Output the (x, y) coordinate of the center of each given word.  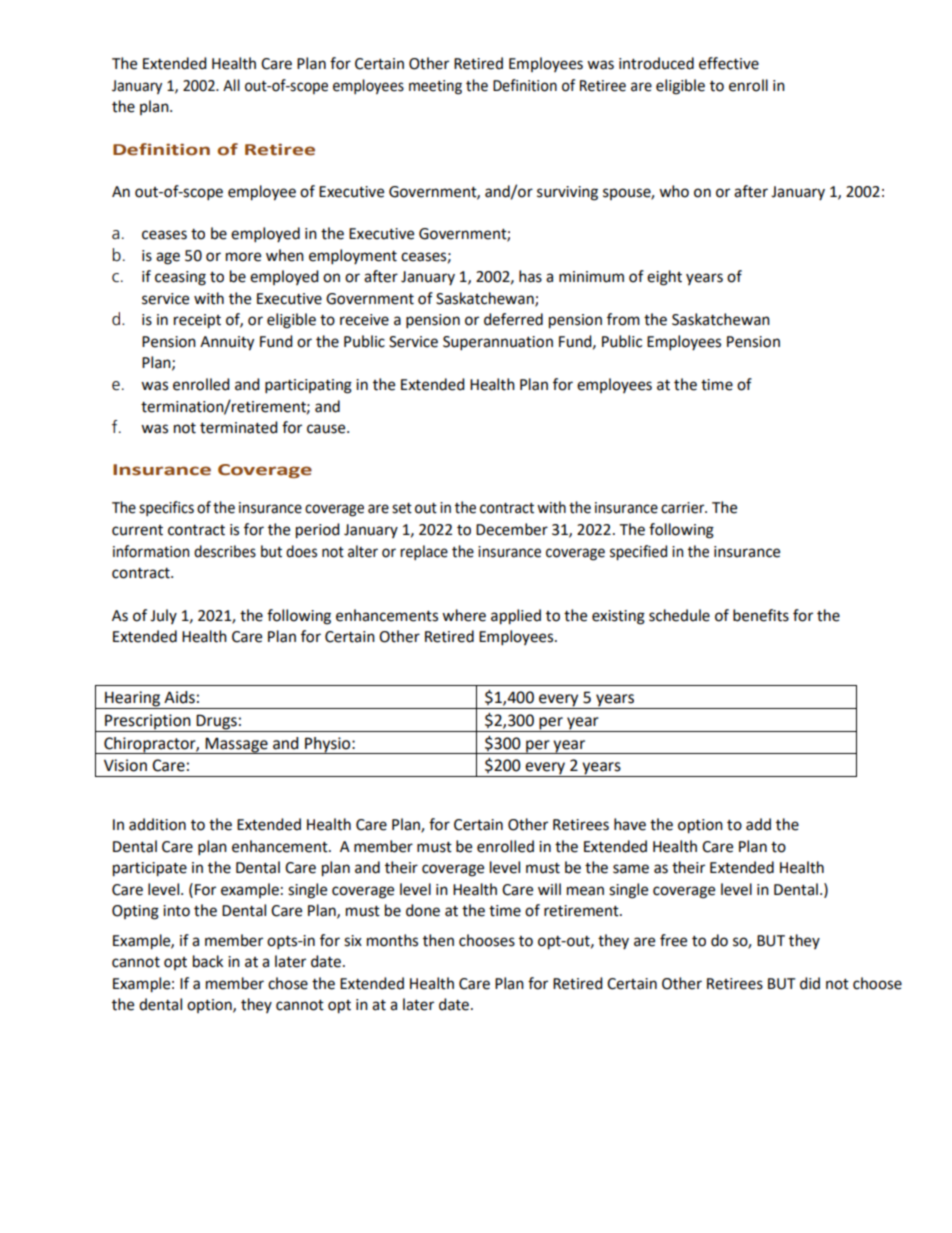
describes (225, 551)
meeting (435, 87)
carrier (684, 508)
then (438, 940)
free (673, 940)
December (512, 529)
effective (729, 63)
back (208, 961)
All (231, 85)
